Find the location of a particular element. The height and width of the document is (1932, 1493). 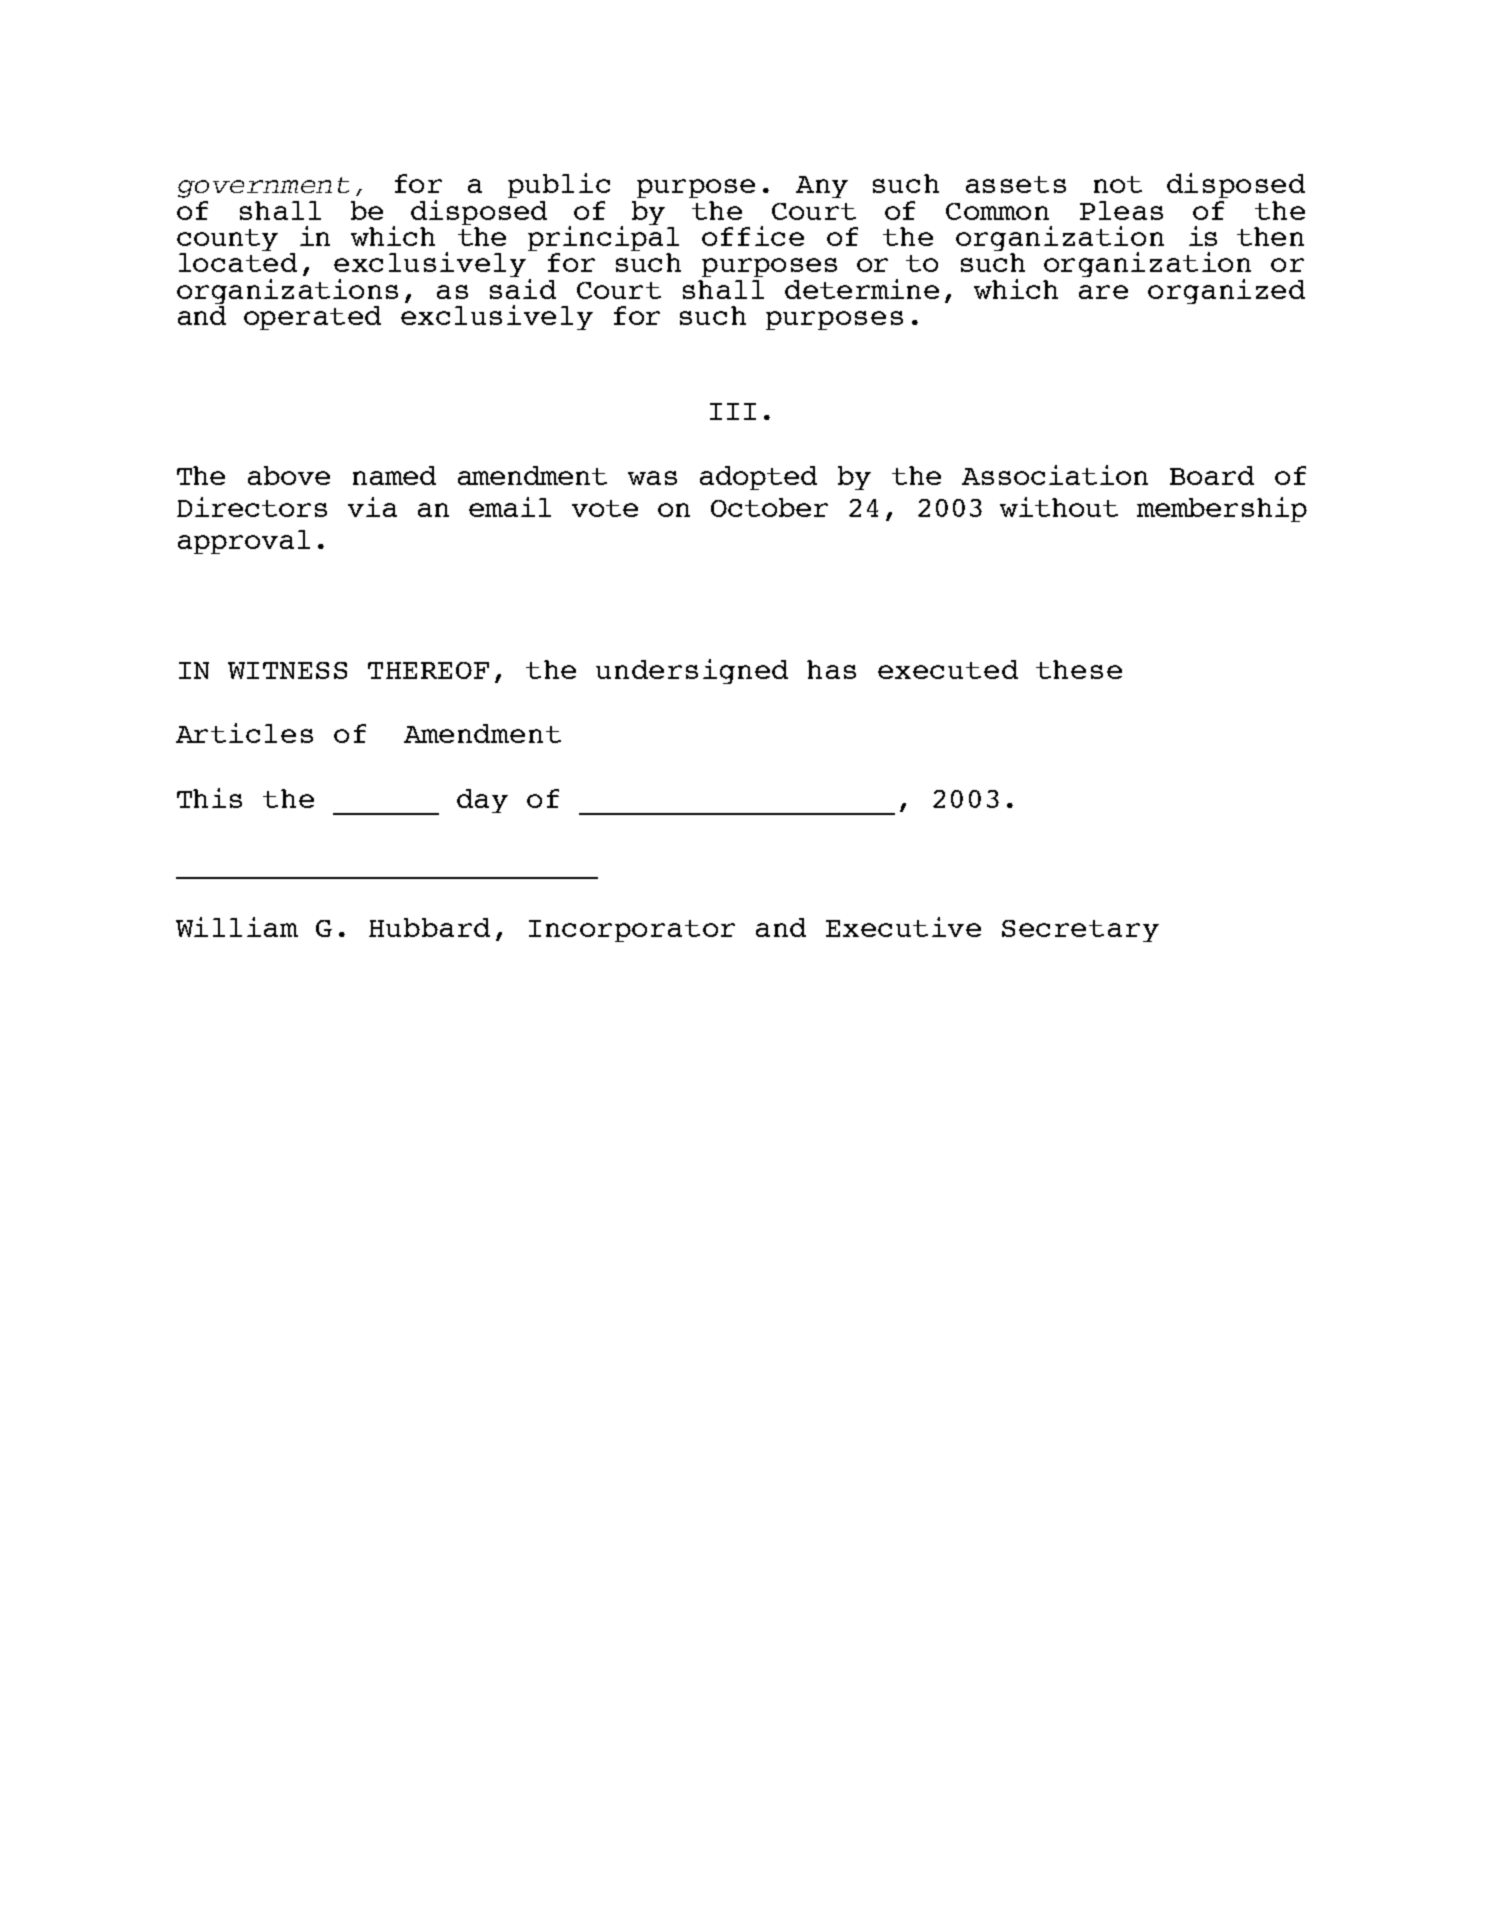

Pleas is located at coordinates (1121, 210).
